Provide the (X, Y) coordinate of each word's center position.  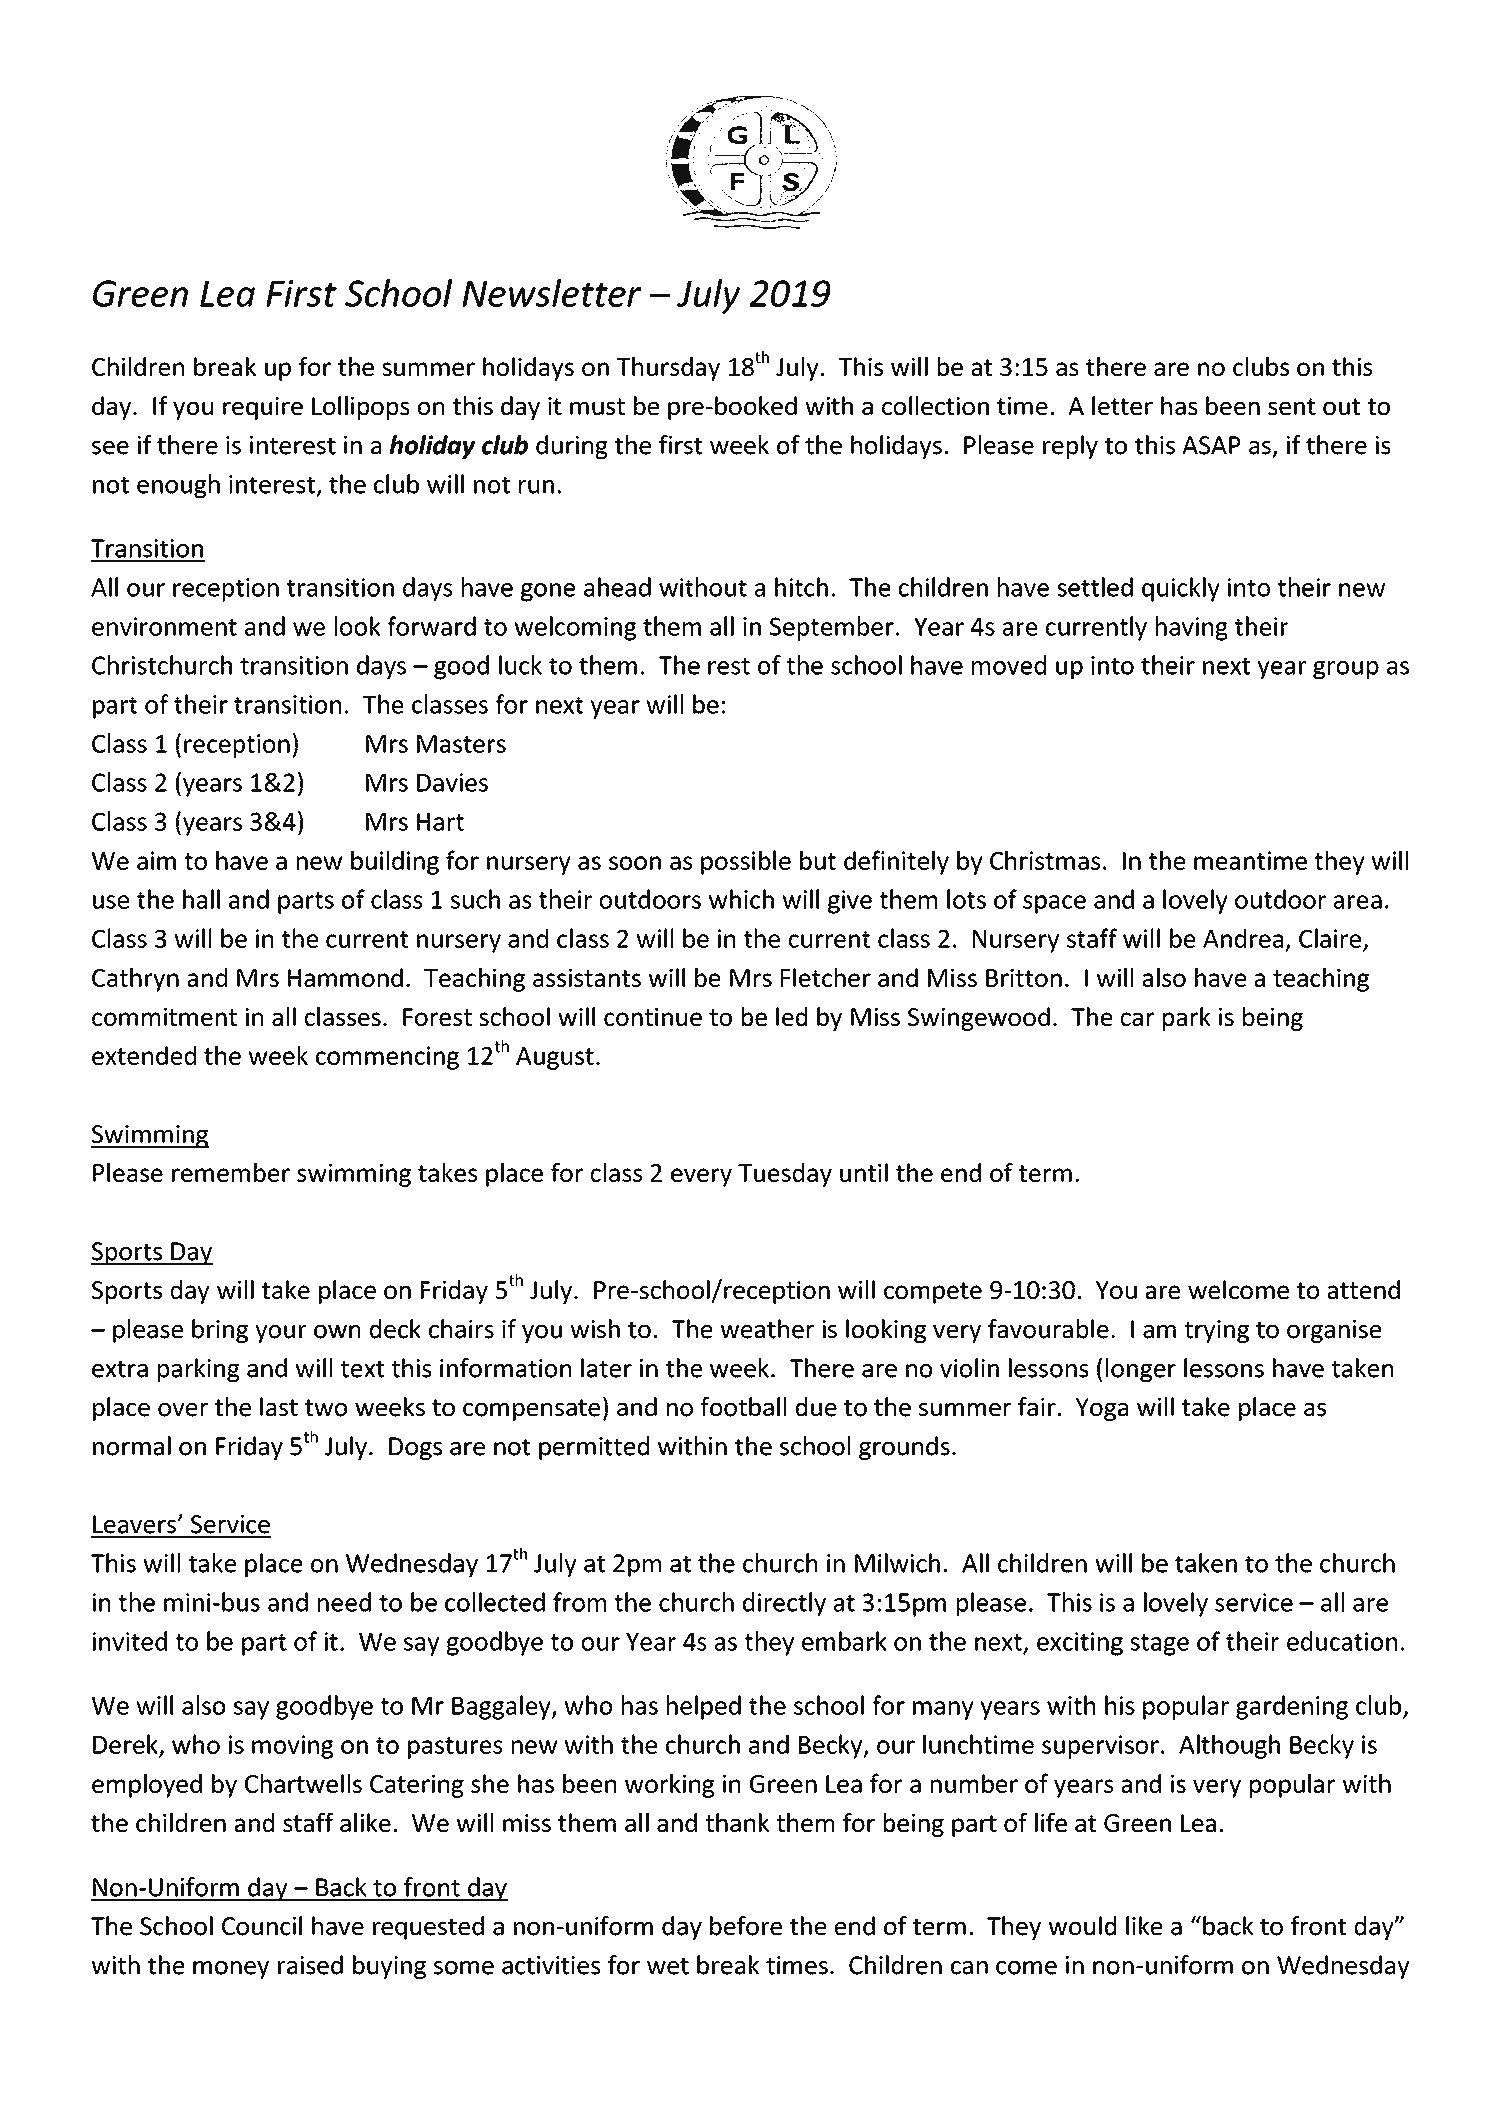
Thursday (668, 369)
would (1082, 1926)
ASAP (1211, 445)
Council (262, 1926)
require (263, 408)
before (746, 1926)
